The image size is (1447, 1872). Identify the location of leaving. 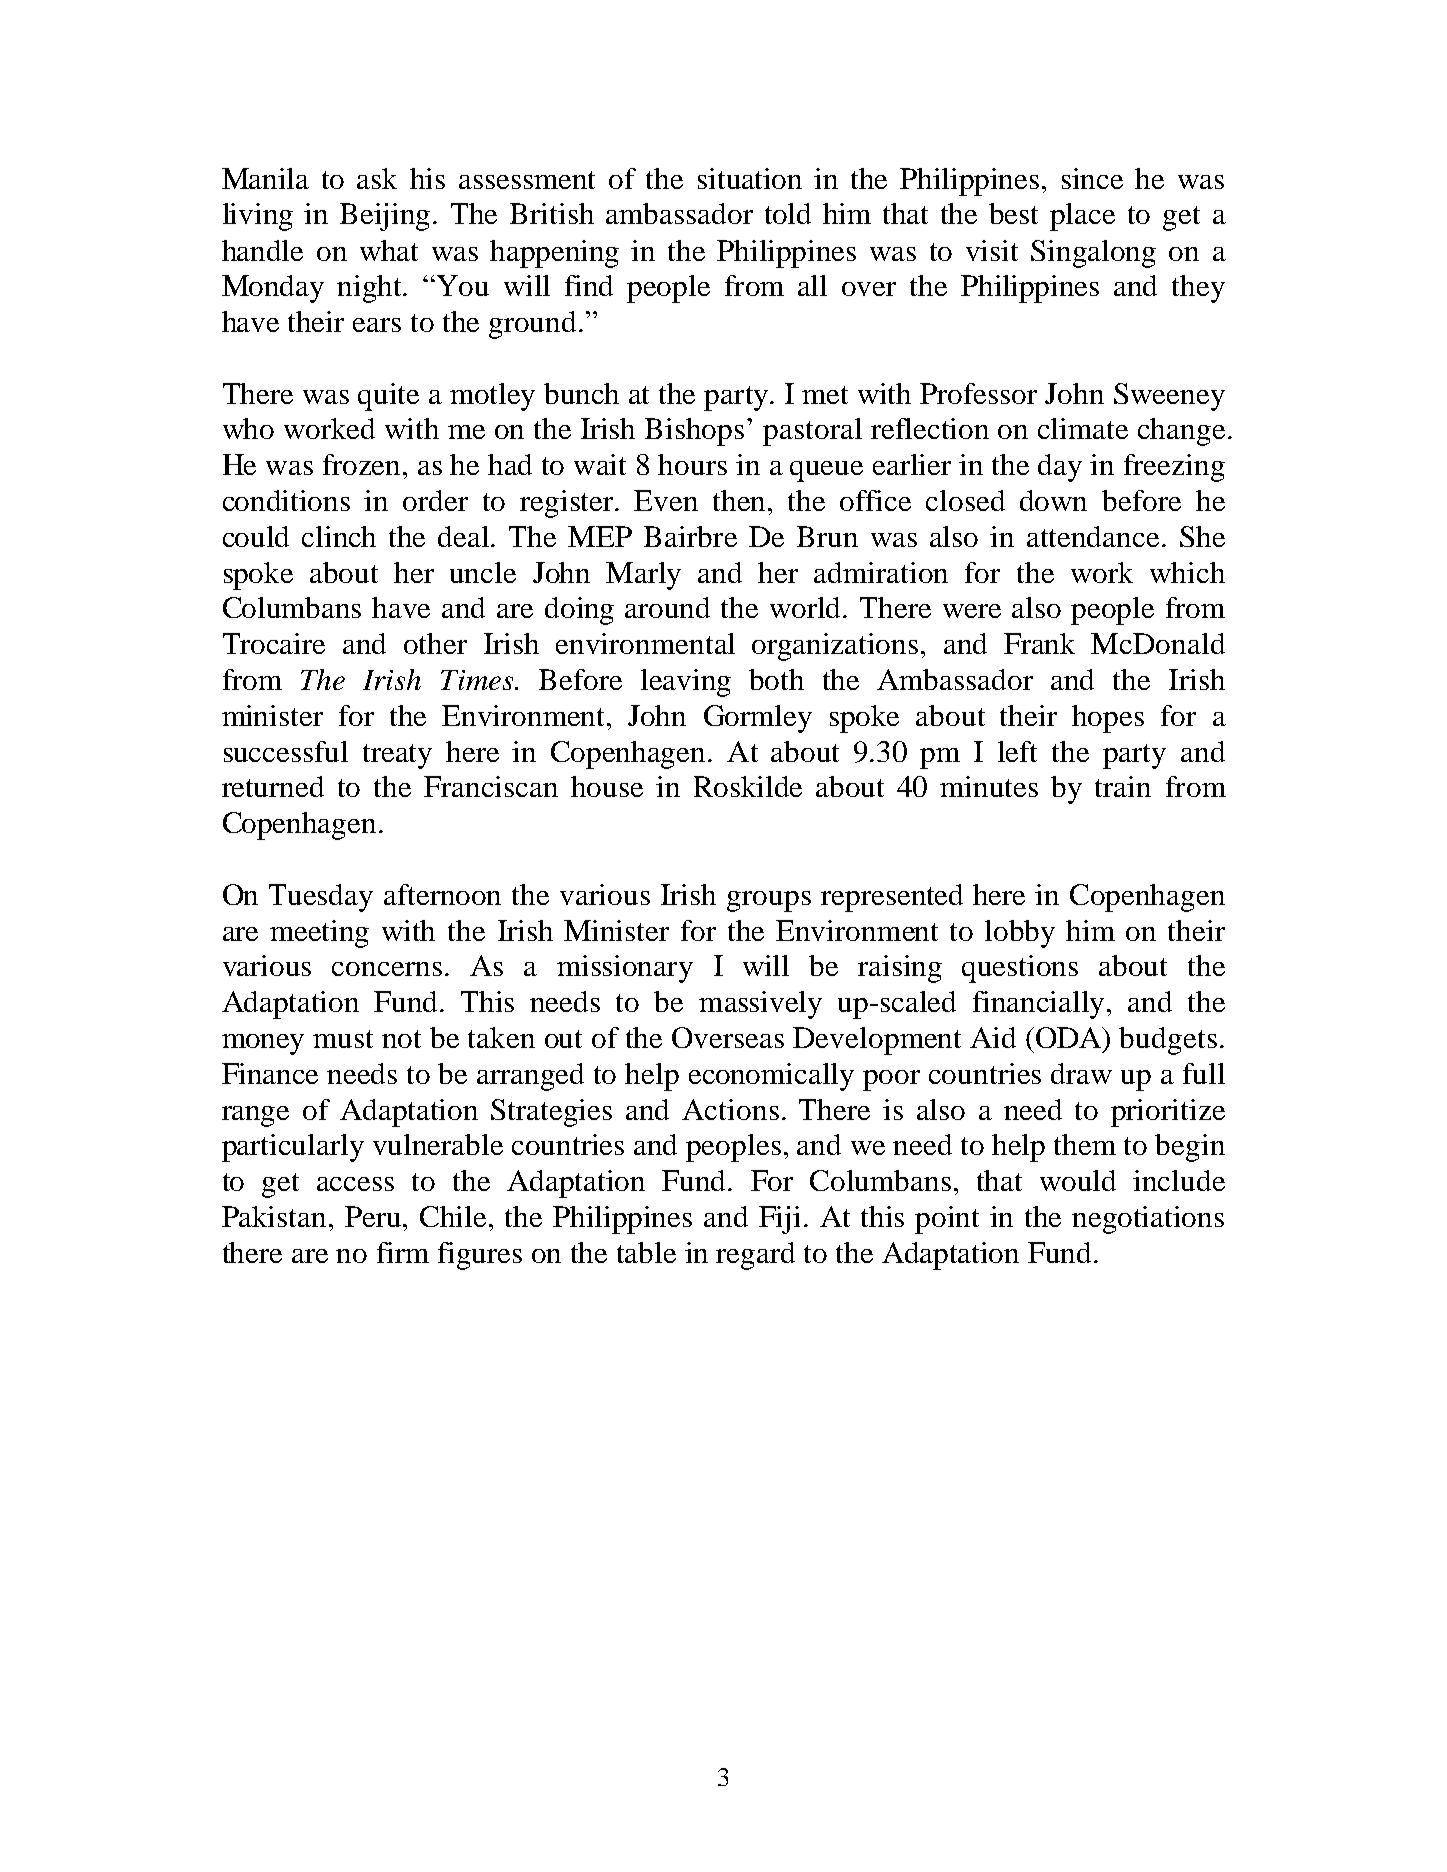
(686, 683).
